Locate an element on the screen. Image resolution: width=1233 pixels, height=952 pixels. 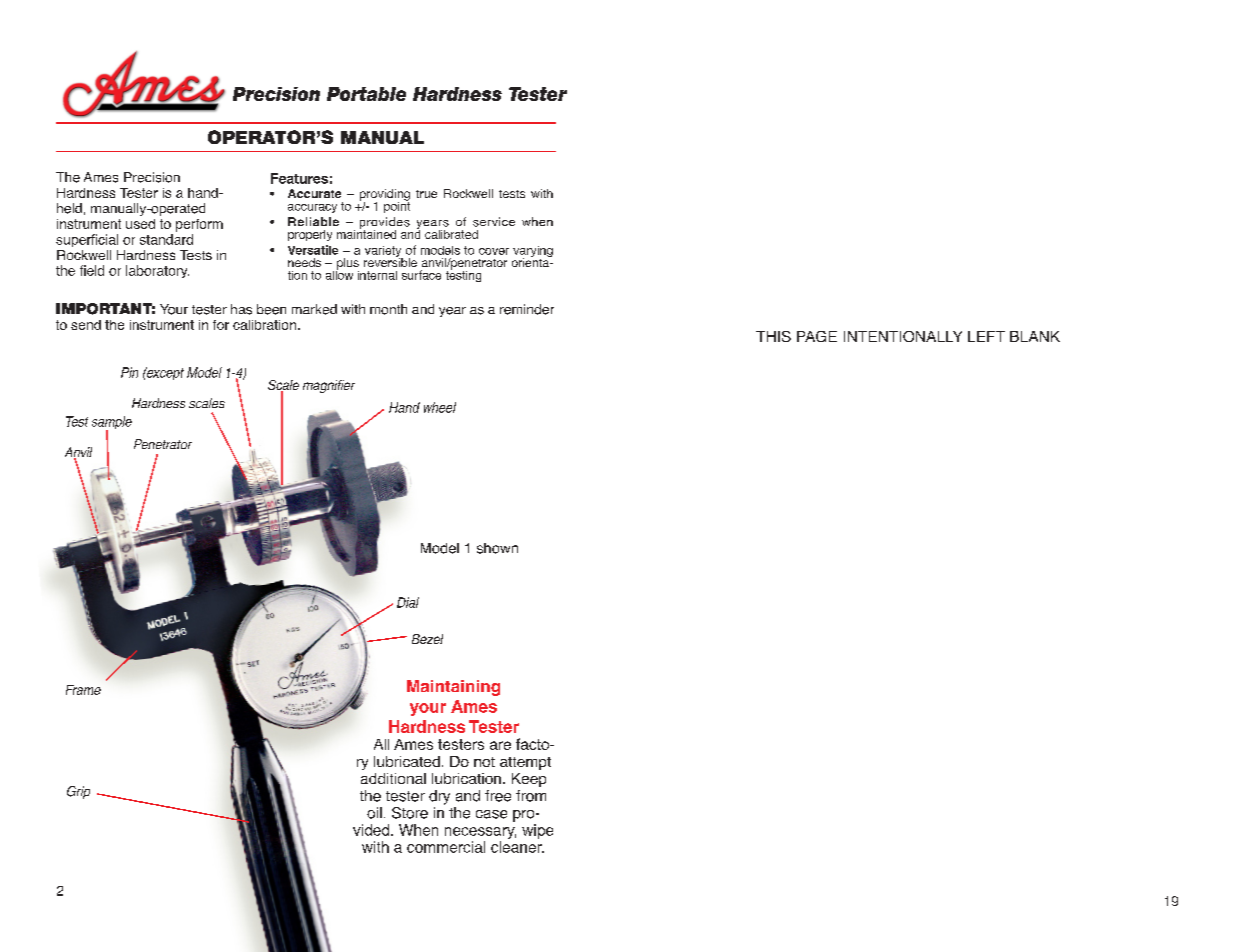
Portable is located at coordinates (366, 94).
